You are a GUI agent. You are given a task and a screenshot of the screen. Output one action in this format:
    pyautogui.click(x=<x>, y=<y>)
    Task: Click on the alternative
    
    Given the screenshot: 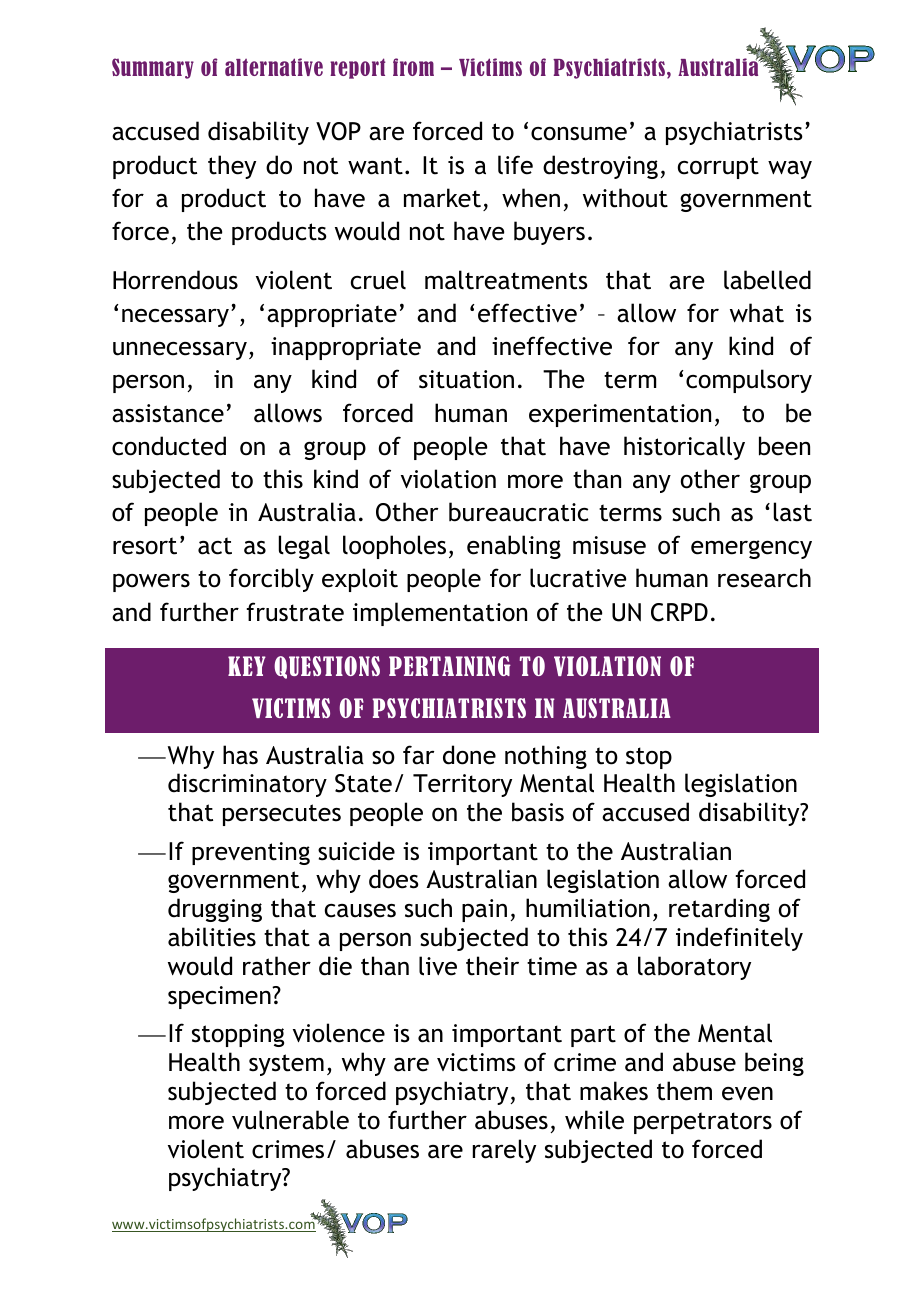 What is the action you would take?
    pyautogui.click(x=274, y=67)
